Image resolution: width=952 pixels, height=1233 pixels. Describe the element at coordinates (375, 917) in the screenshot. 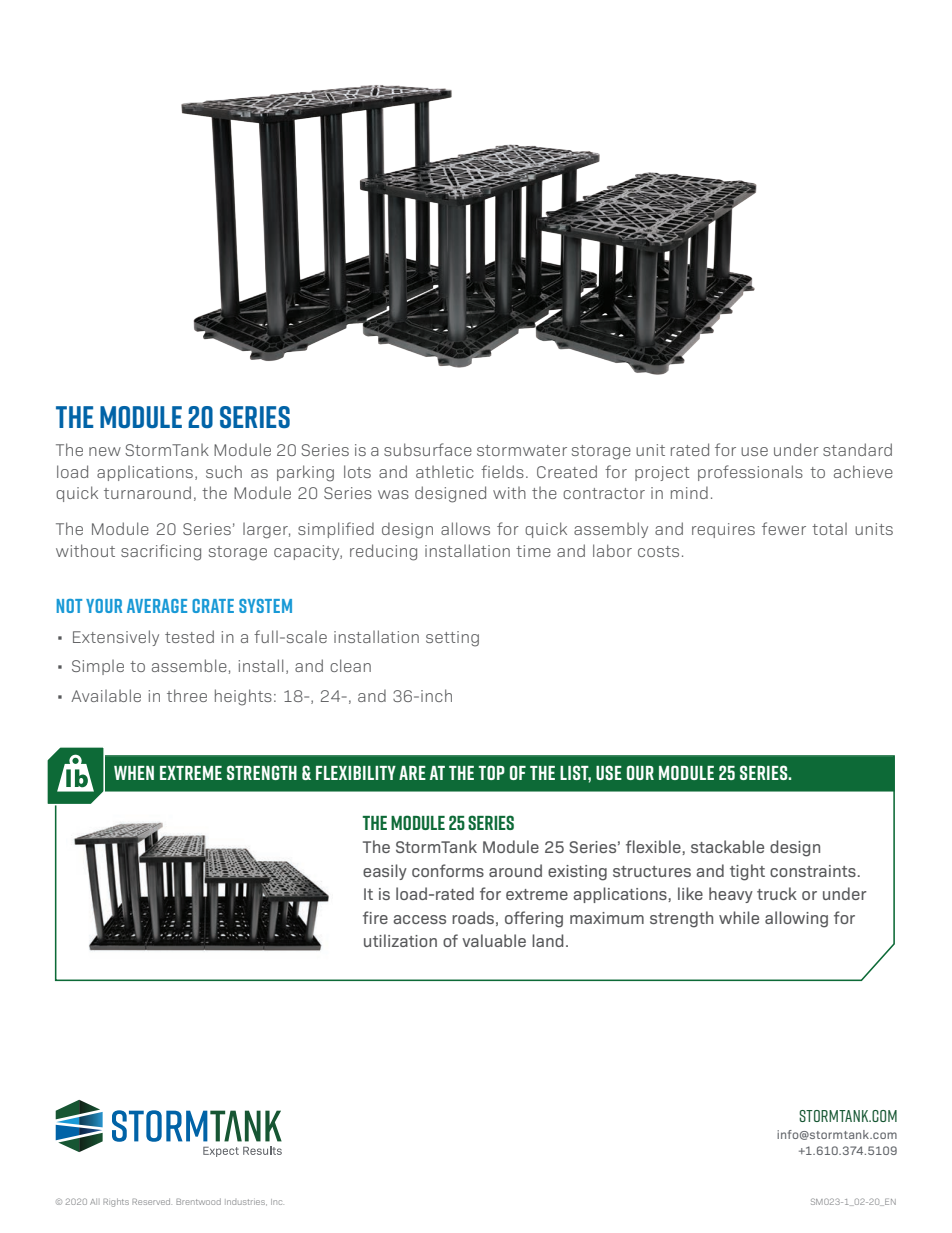

I see `fire` at that location.
